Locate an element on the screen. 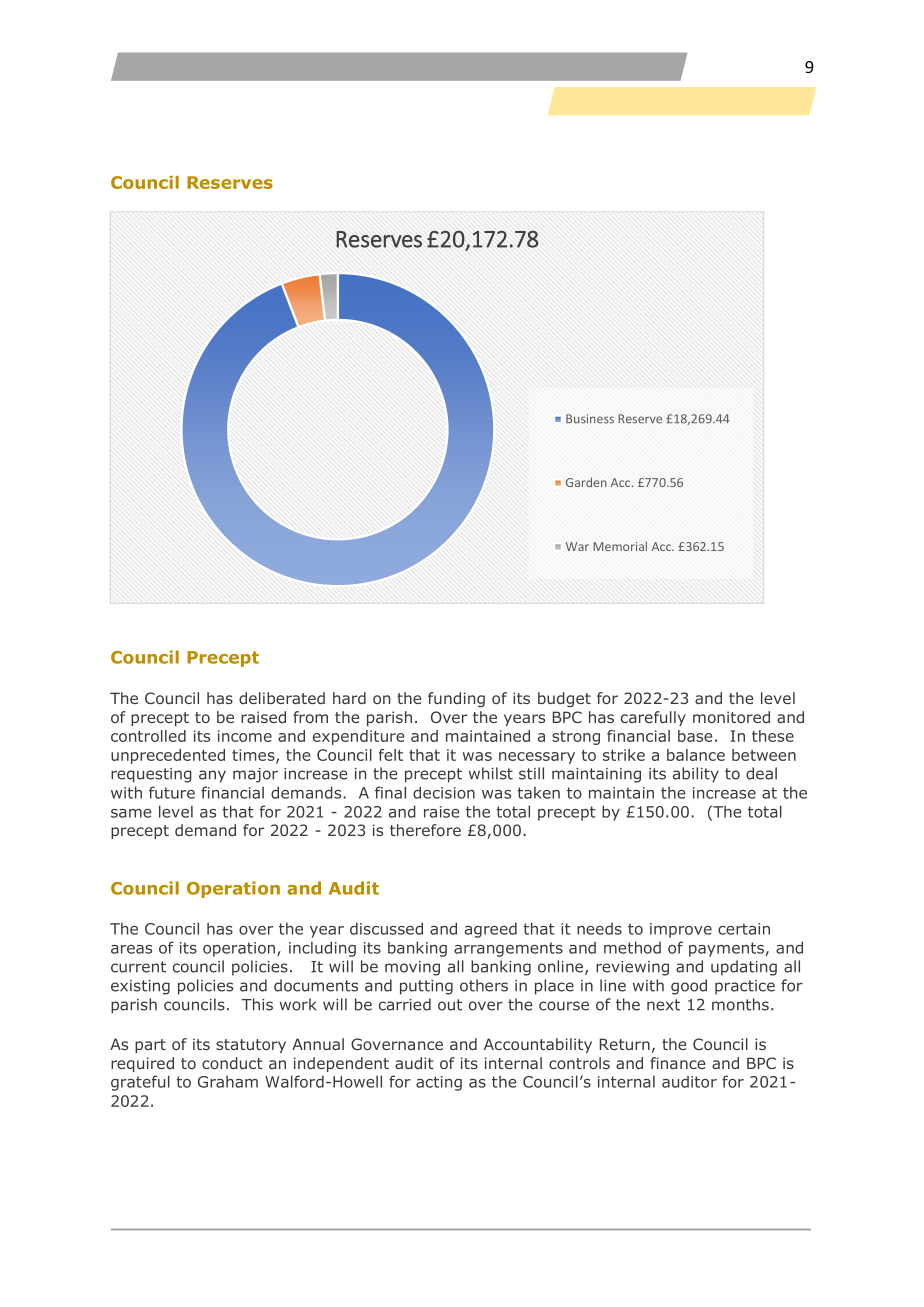 This screenshot has height=1307, width=924. monitored is located at coordinates (731, 717).
